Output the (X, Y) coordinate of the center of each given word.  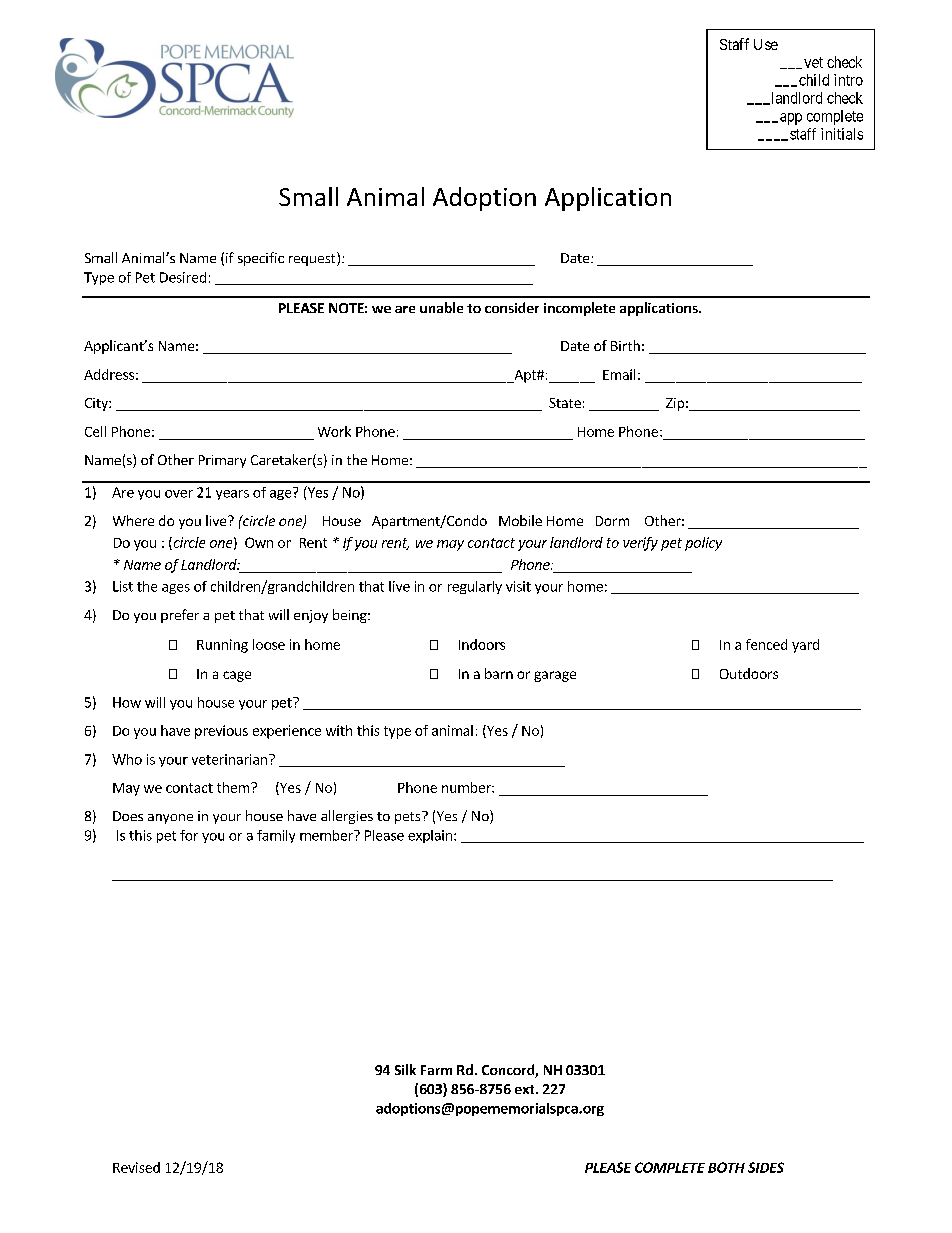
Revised (136, 1167)
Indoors (482, 644)
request (313, 259)
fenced (766, 644)
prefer (180, 616)
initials (842, 134)
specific (261, 259)
